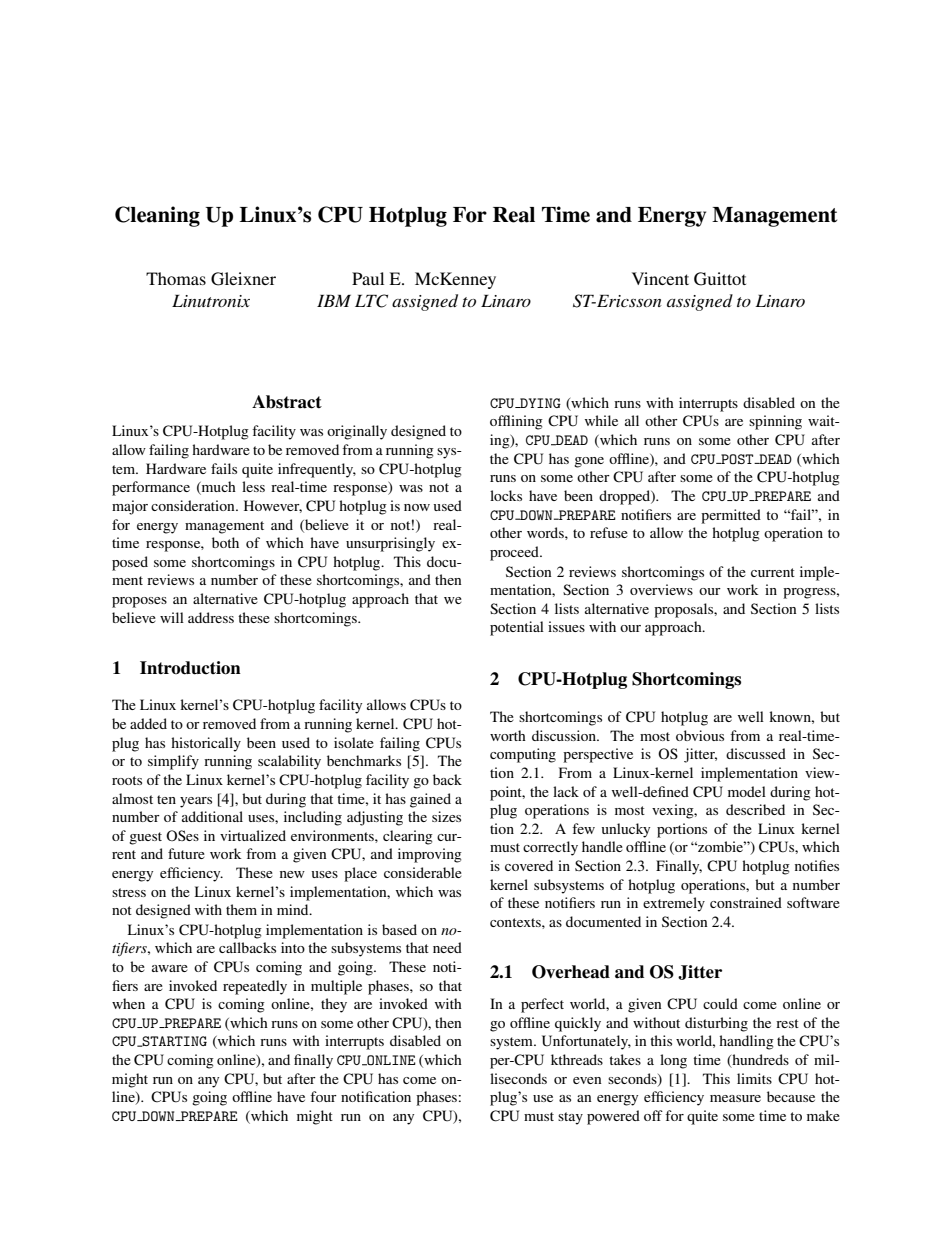  I want to click on years, so click(196, 802).
